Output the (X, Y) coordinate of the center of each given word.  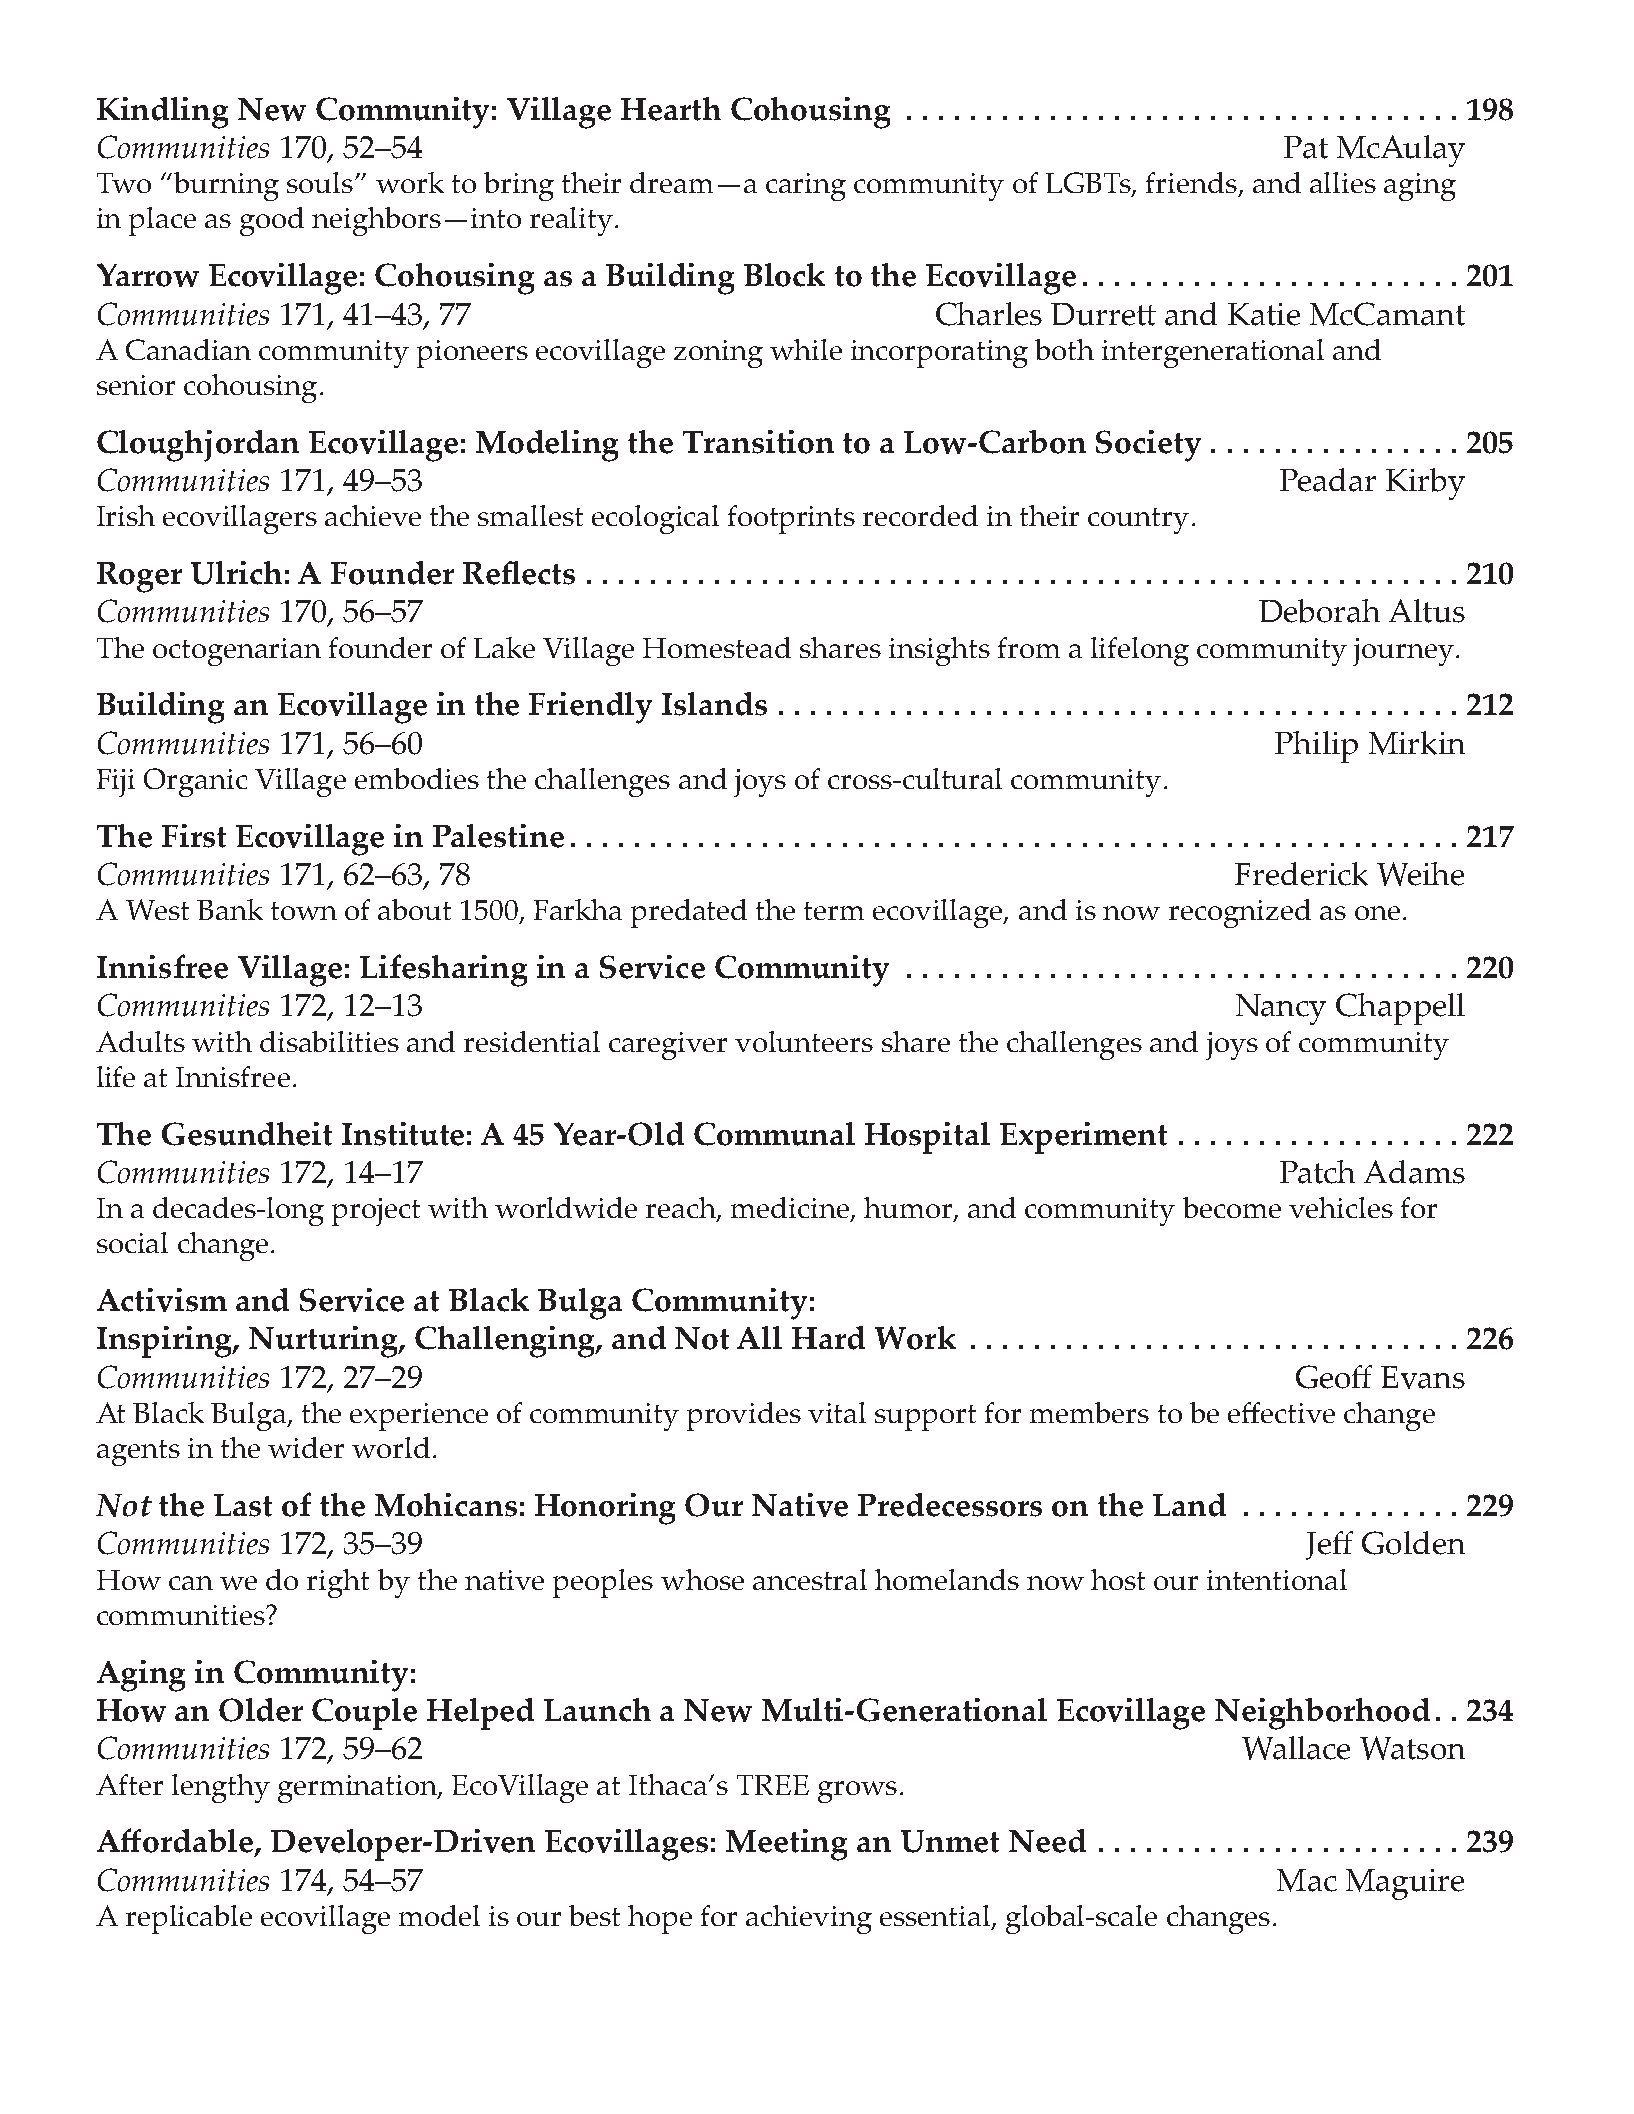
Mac (1307, 1880)
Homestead (717, 647)
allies (1343, 182)
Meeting (786, 1845)
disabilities (329, 1041)
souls (320, 182)
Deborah (1319, 611)
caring (806, 187)
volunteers (804, 1041)
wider (306, 1447)
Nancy (1281, 1009)
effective (1281, 1412)
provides (744, 1416)
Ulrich (236, 573)
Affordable (176, 1842)
